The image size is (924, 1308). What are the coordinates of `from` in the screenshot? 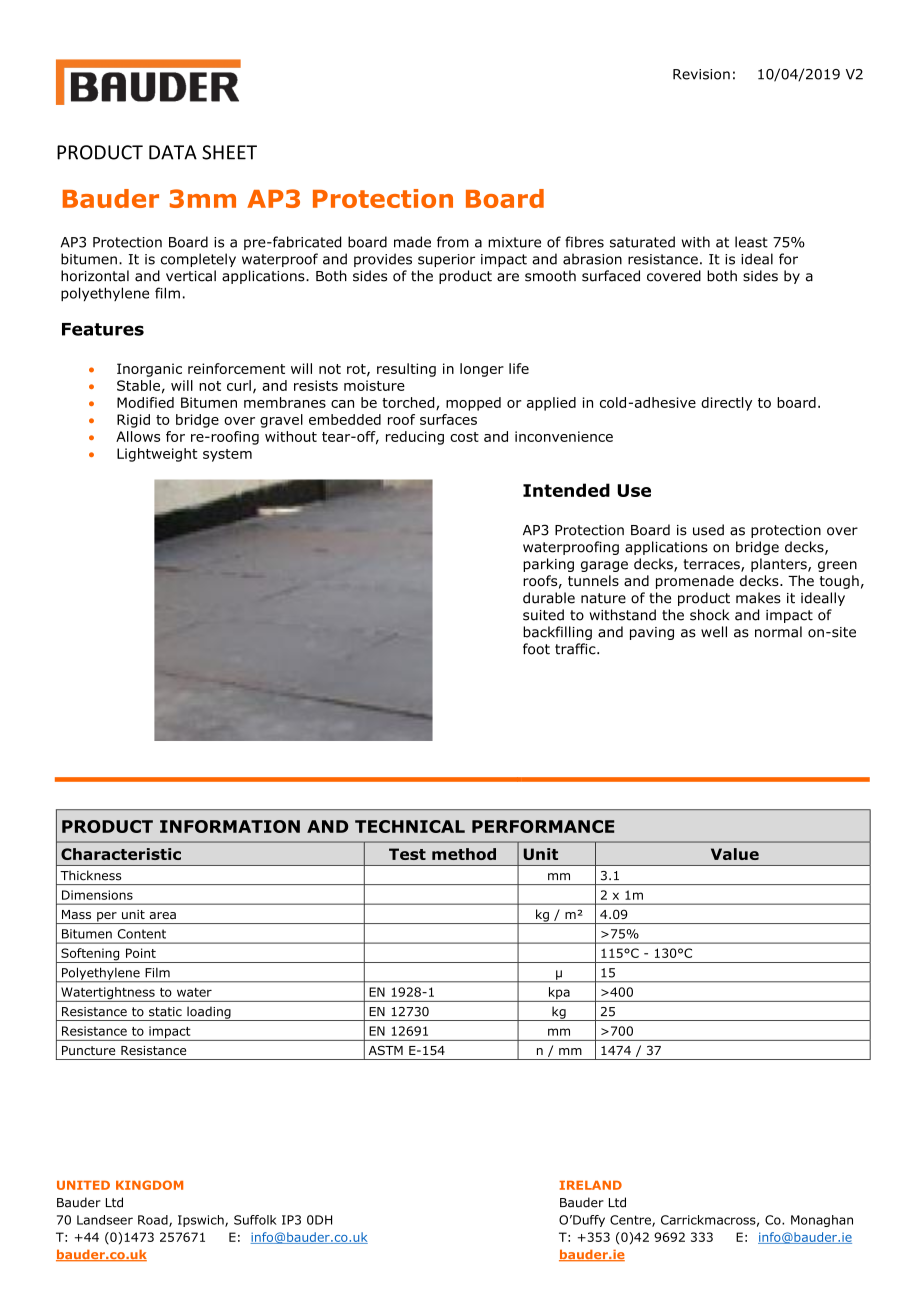 It's located at (453, 242).
